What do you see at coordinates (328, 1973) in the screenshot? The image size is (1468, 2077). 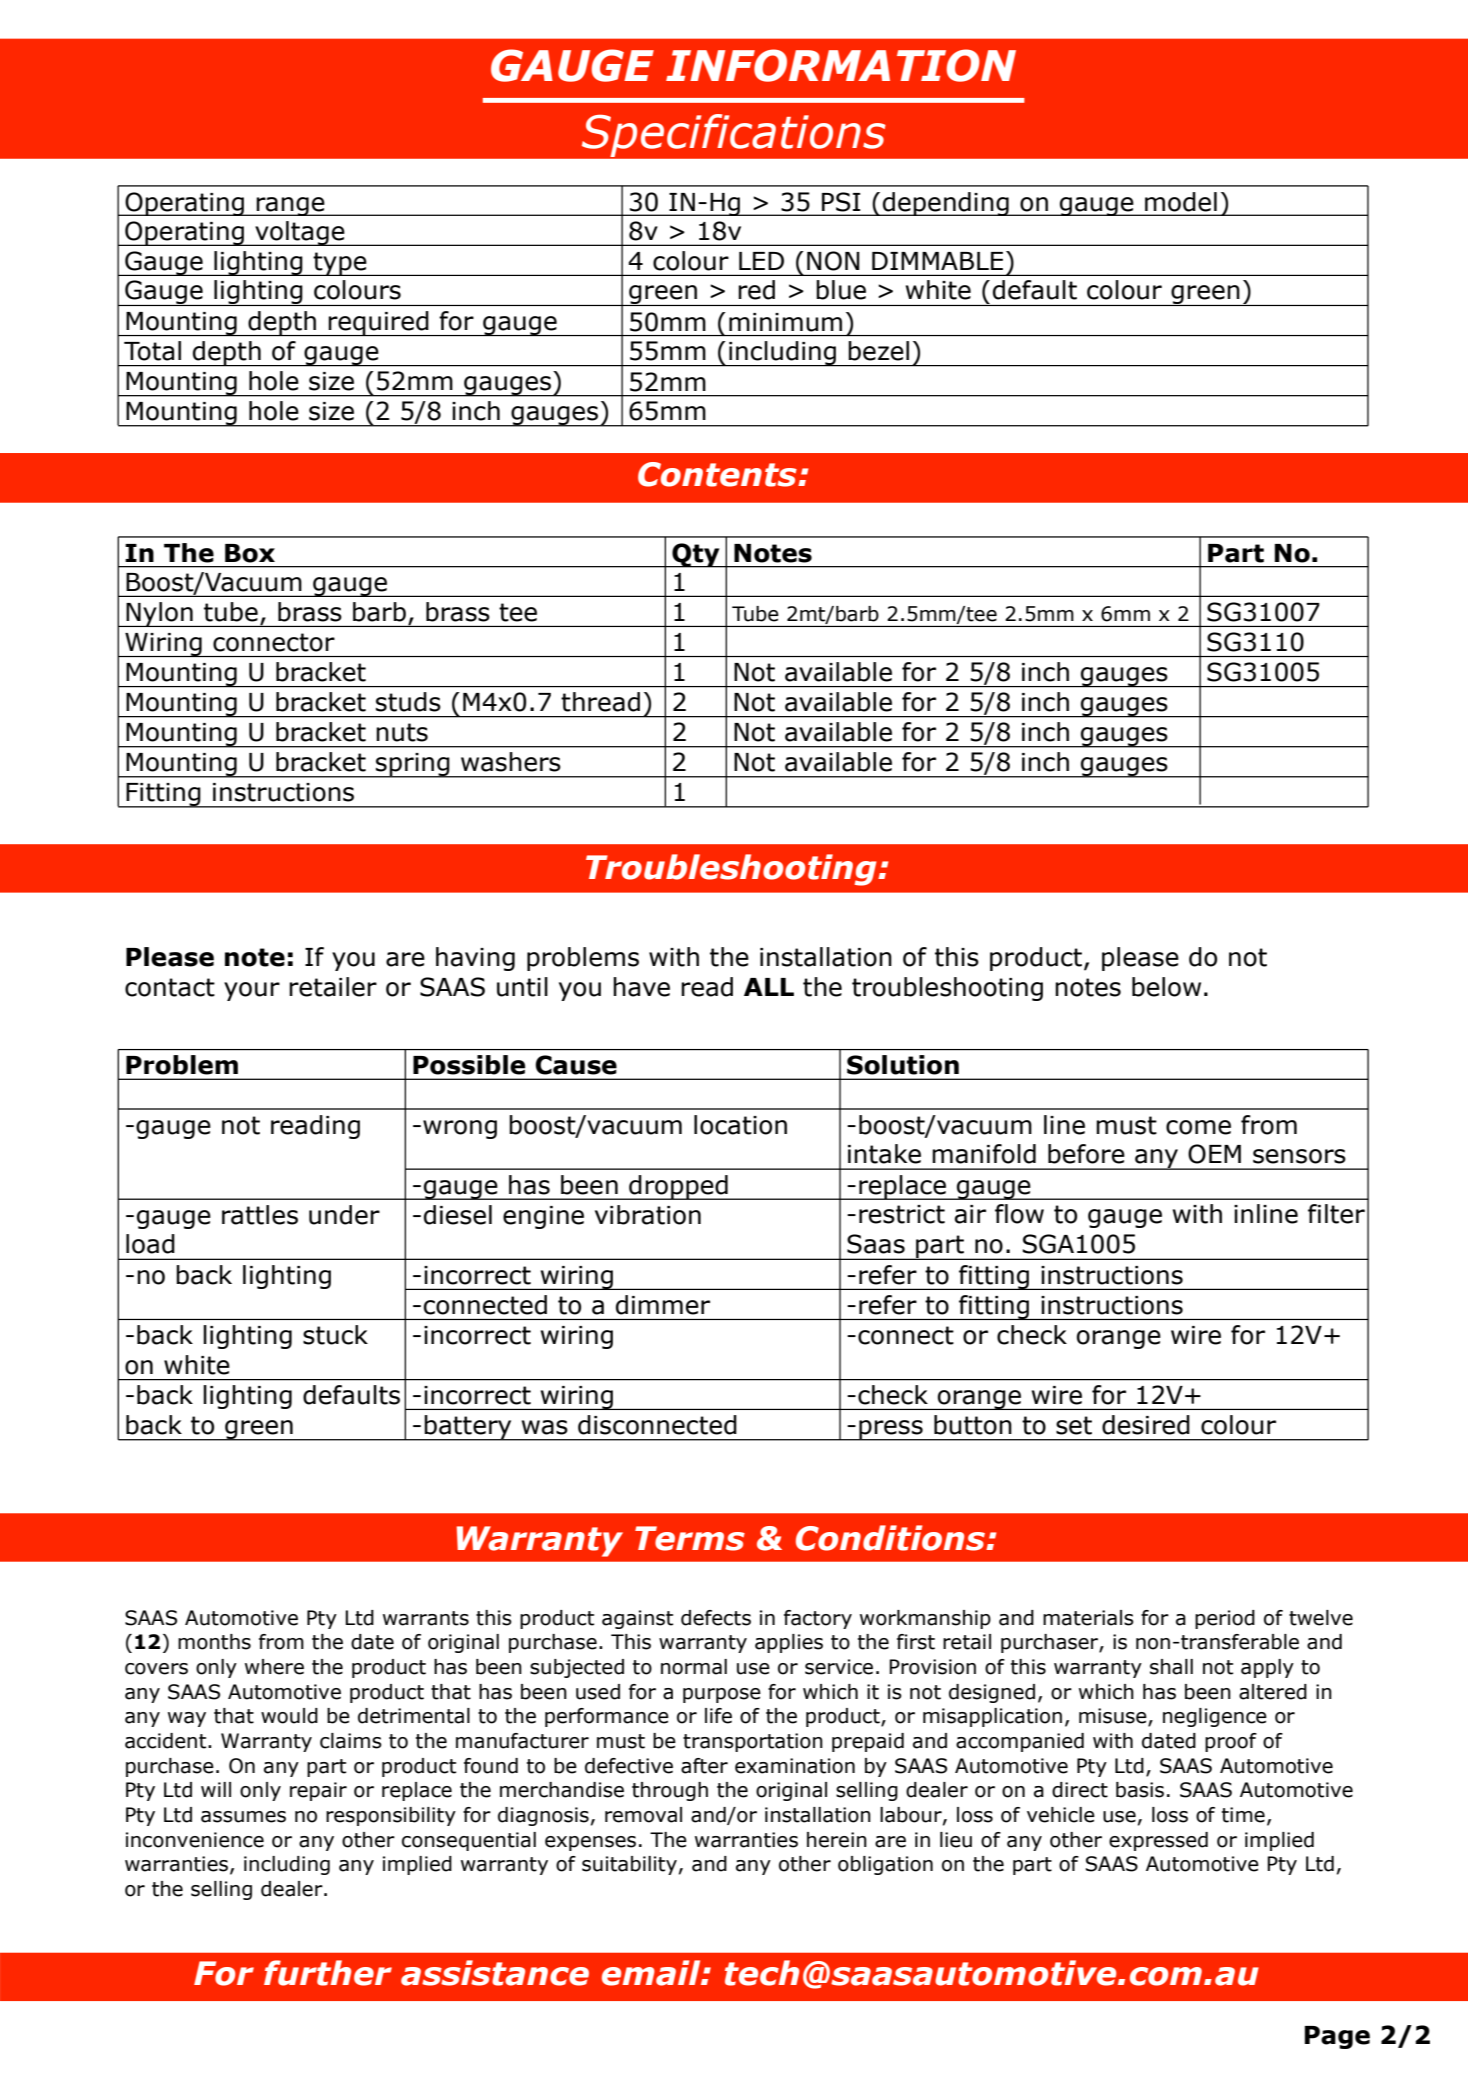 I see `further` at bounding box center [328, 1973].
